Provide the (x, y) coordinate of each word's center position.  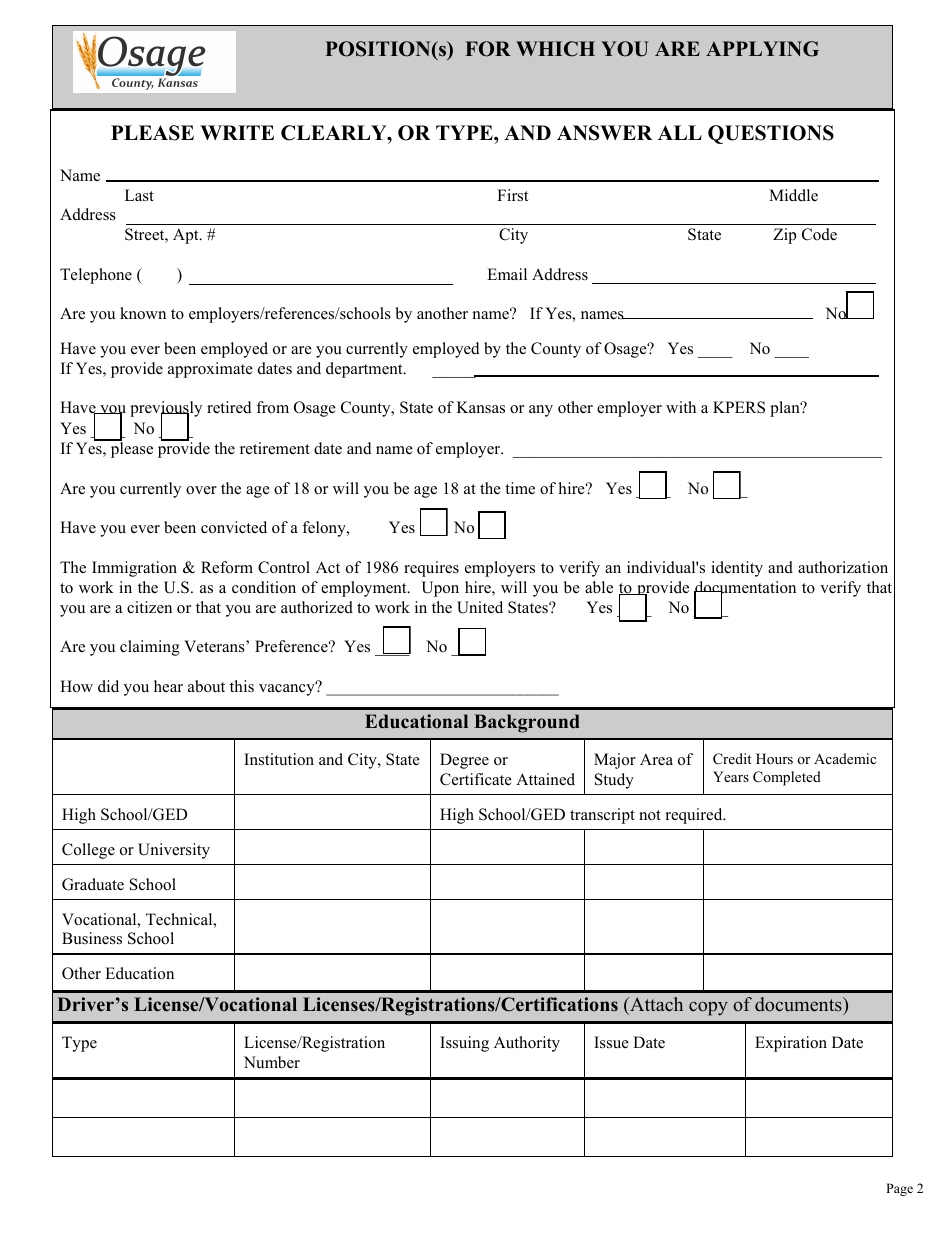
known (143, 313)
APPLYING (762, 49)
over (201, 490)
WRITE (237, 132)
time (520, 488)
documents (799, 1006)
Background (527, 723)
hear (168, 686)
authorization (843, 567)
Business (92, 938)
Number (272, 1062)
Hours (774, 758)
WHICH (555, 49)
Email (507, 274)
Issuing (464, 1044)
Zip (784, 236)
